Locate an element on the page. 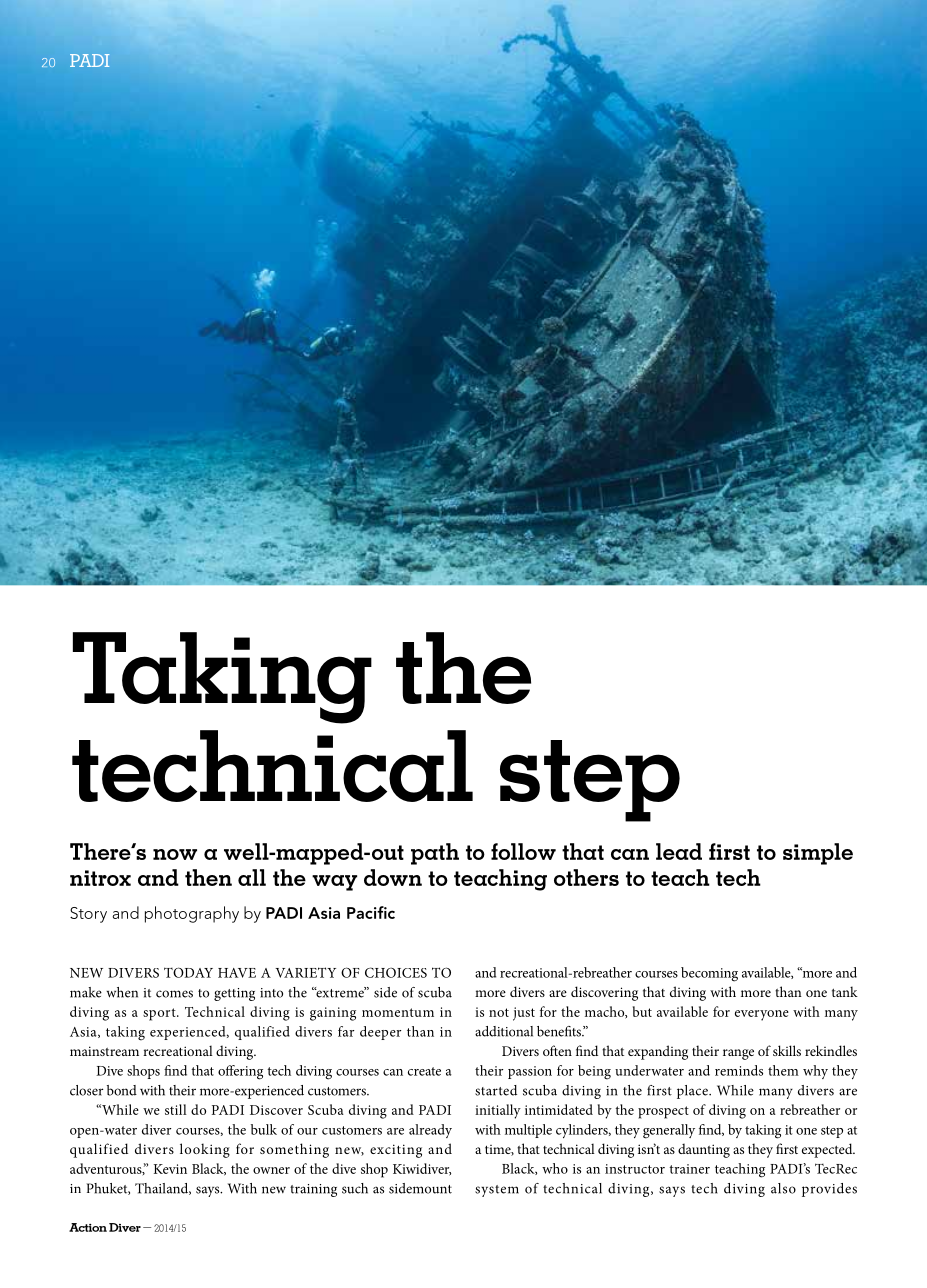  offering is located at coordinates (240, 1072).
